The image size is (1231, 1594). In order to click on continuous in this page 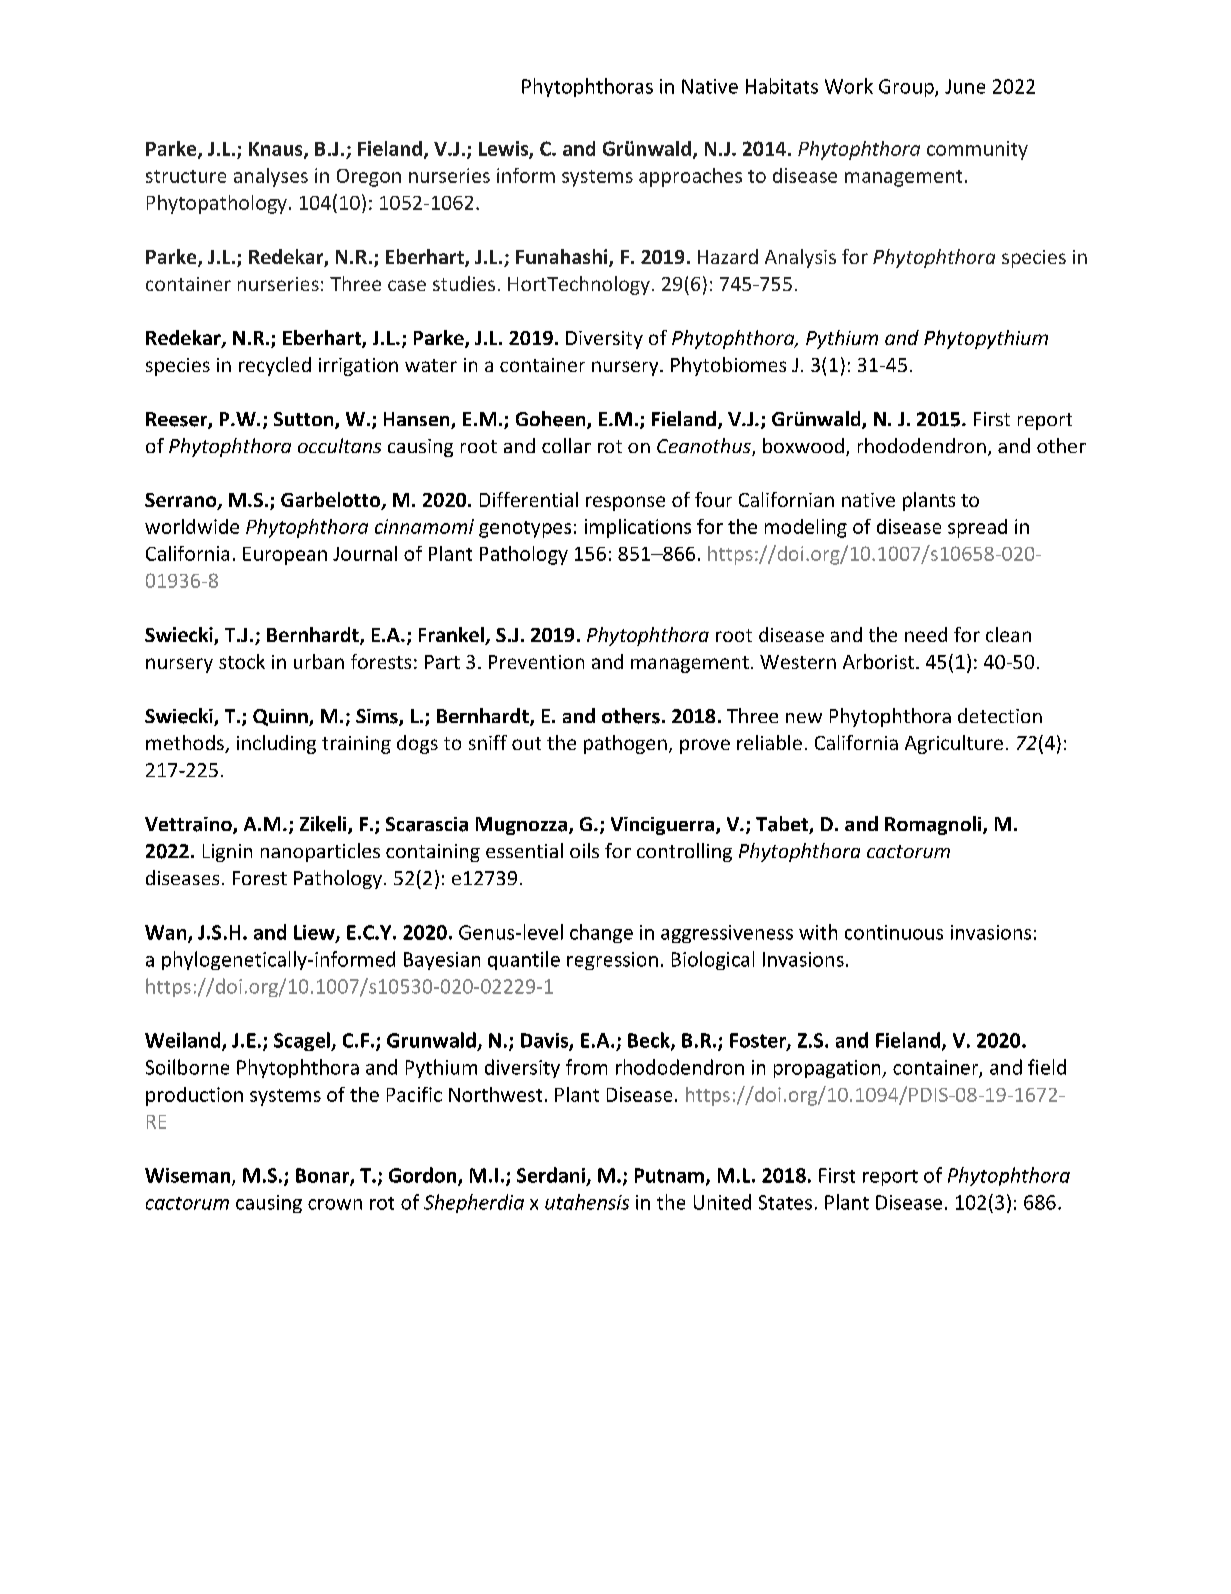, I will do `click(894, 932)`.
